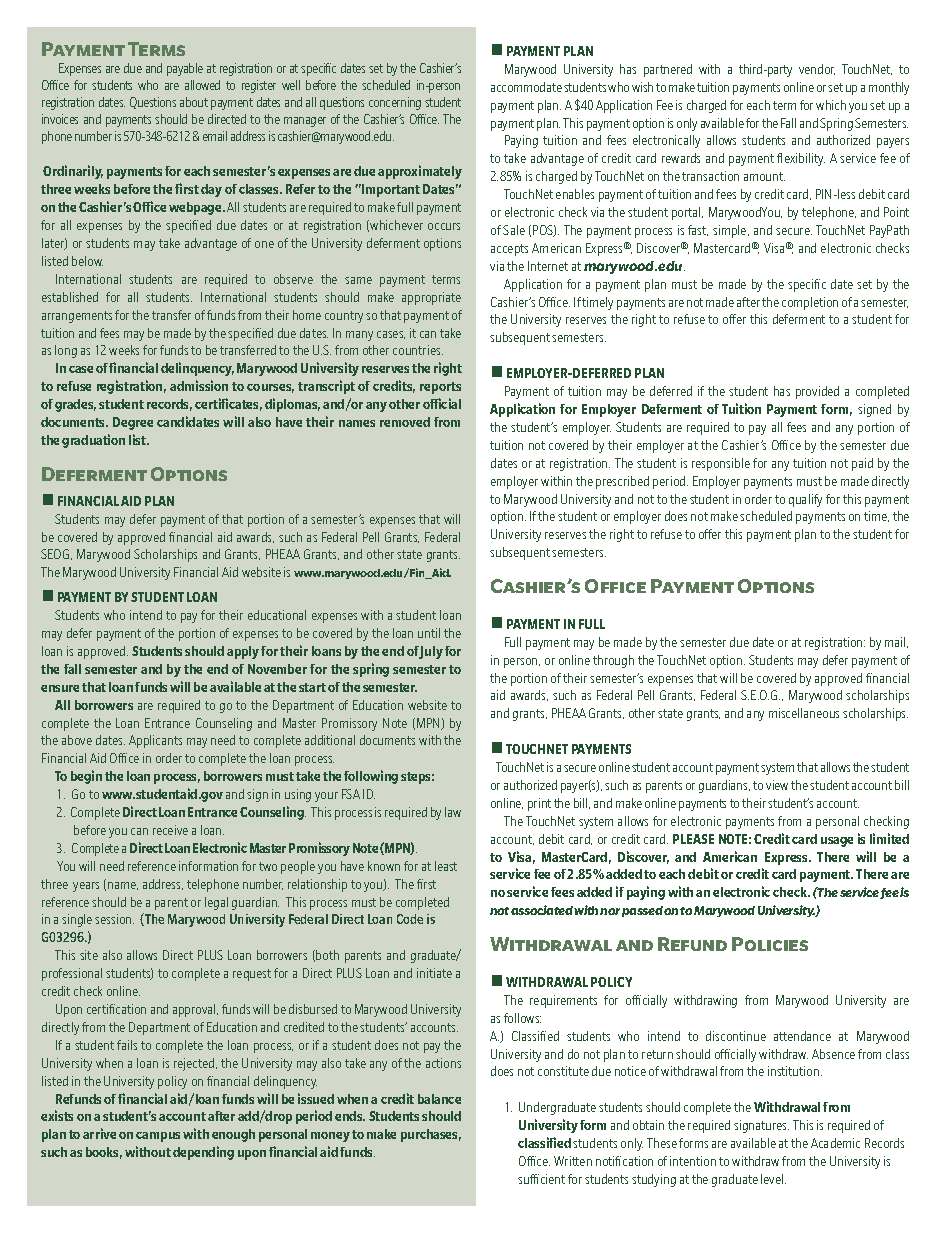  I want to click on about, so click(194, 102).
